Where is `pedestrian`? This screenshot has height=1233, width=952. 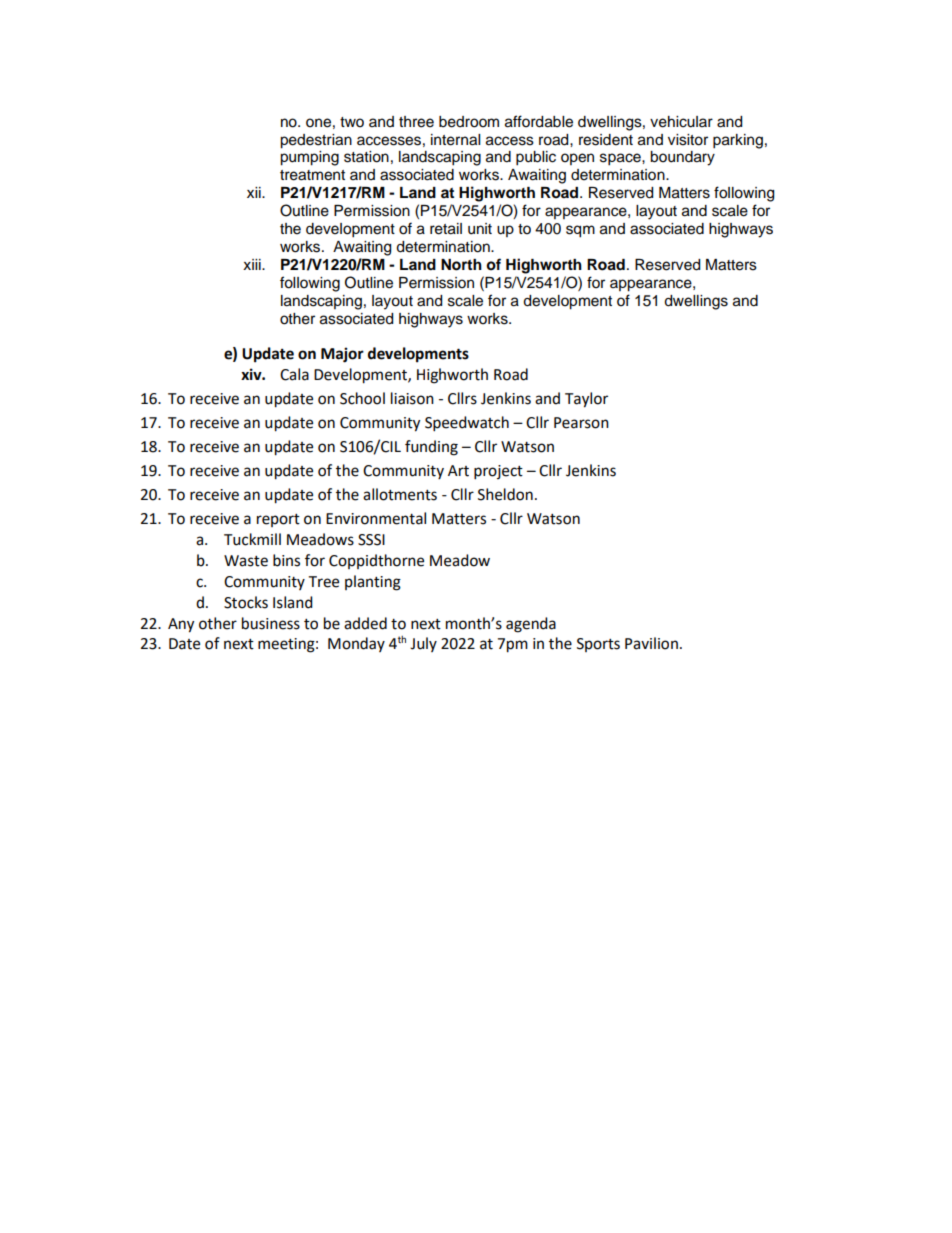 pedestrian is located at coordinates (316, 141).
